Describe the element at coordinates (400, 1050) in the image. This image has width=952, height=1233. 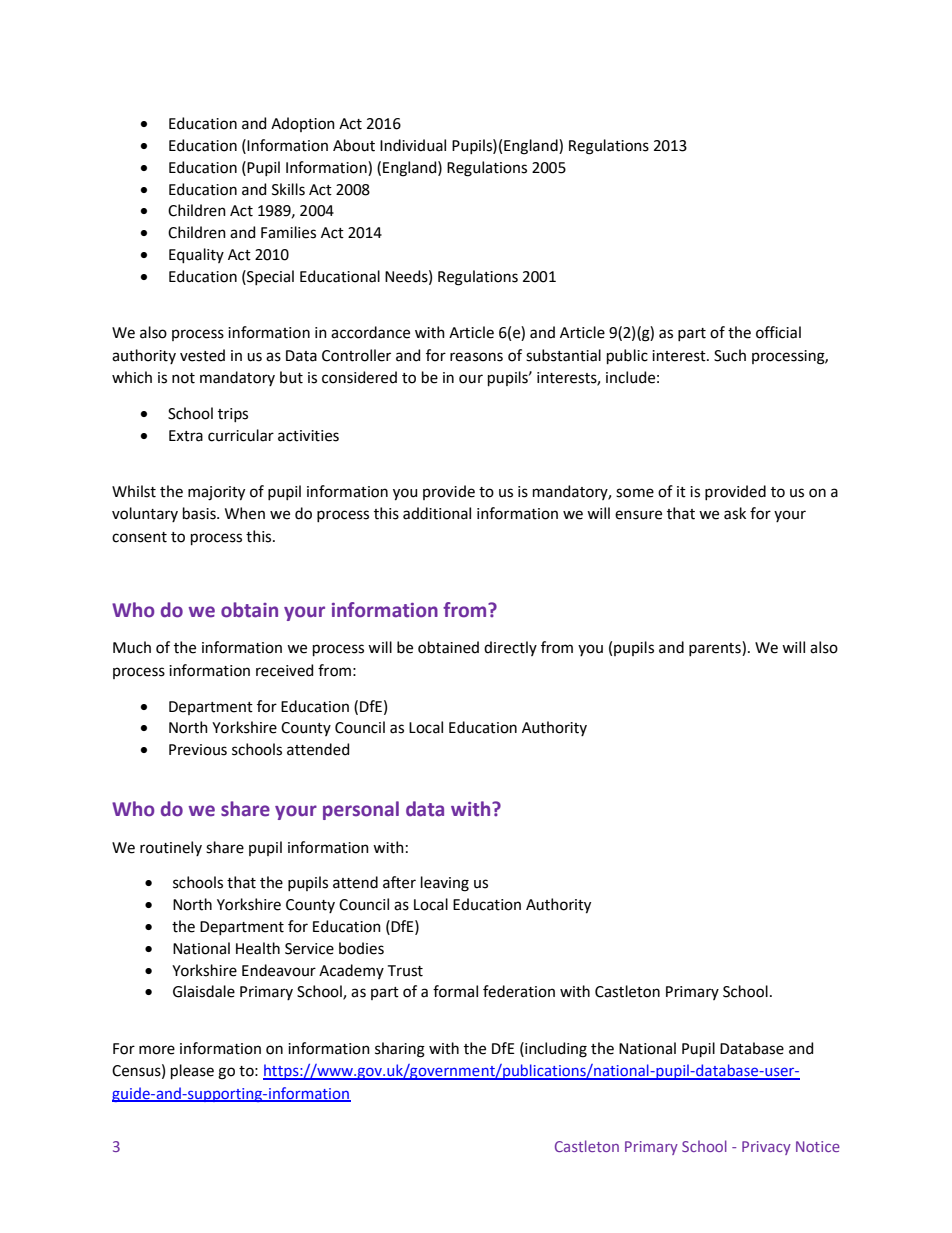
I see `sharing` at that location.
